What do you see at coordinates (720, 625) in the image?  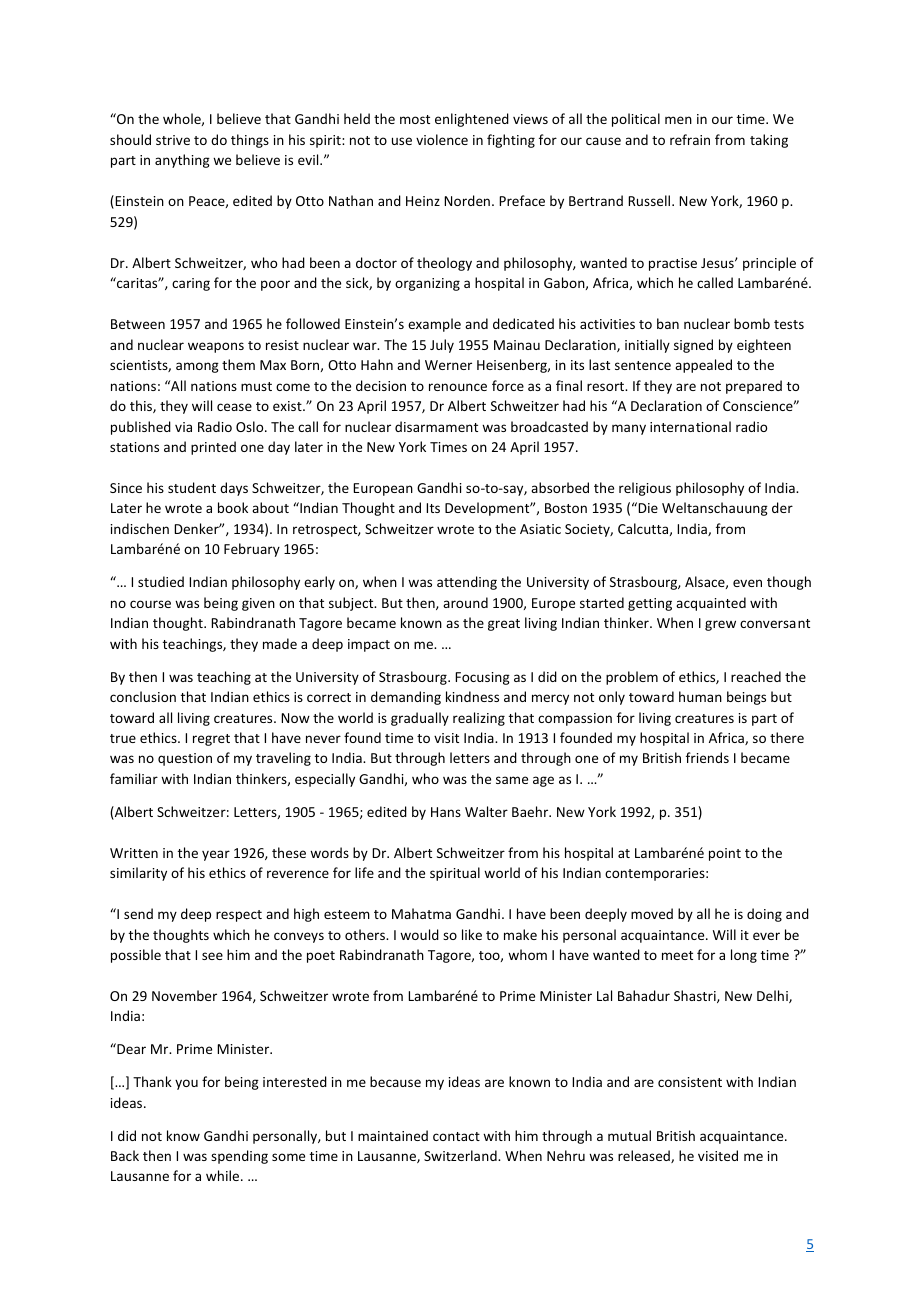 I see `grew` at bounding box center [720, 625].
